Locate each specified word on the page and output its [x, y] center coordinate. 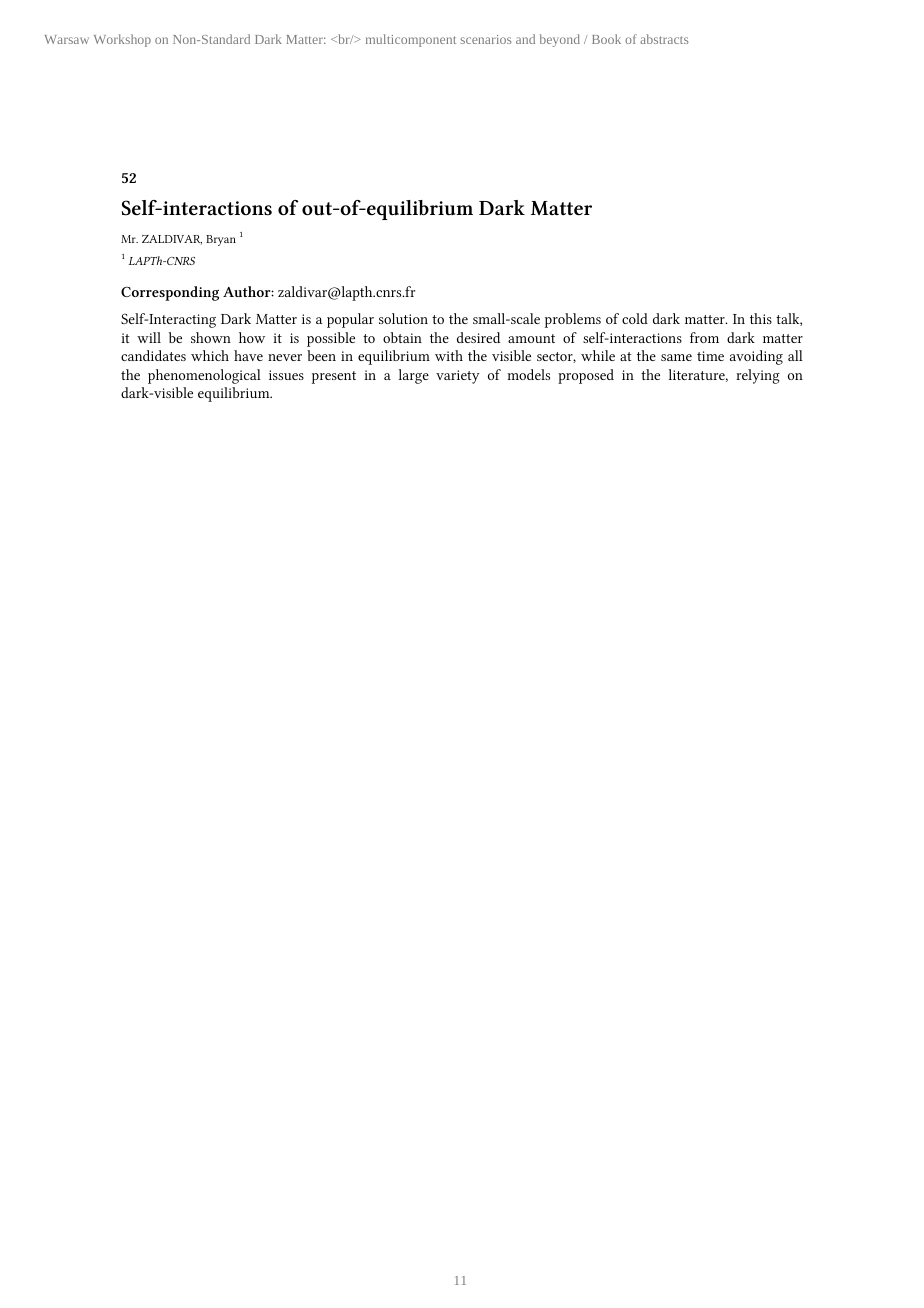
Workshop [122, 40]
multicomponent [411, 40]
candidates [153, 355]
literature [697, 374]
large [414, 376]
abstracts [664, 39]
